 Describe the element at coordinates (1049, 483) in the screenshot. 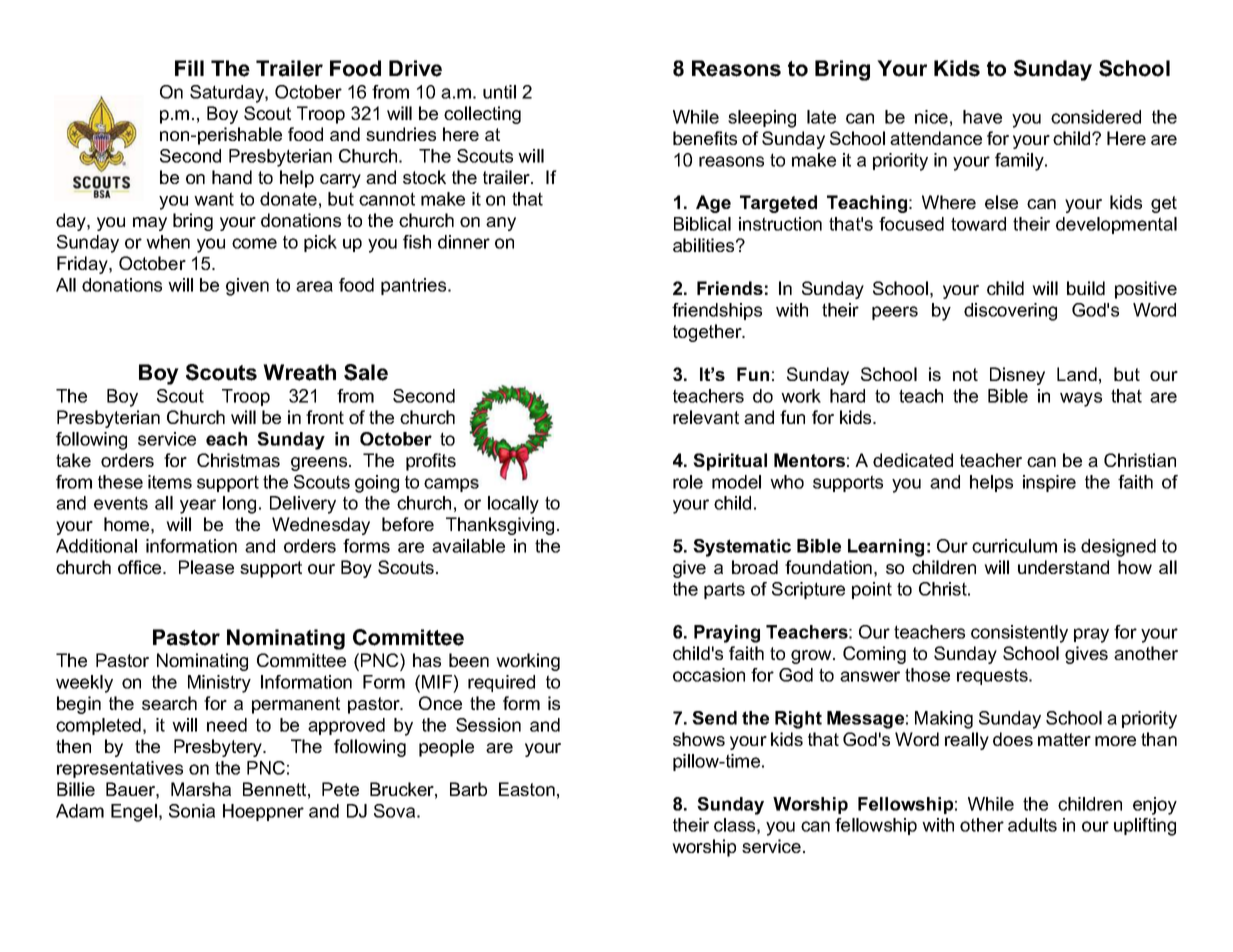

I see `inspire` at that location.
